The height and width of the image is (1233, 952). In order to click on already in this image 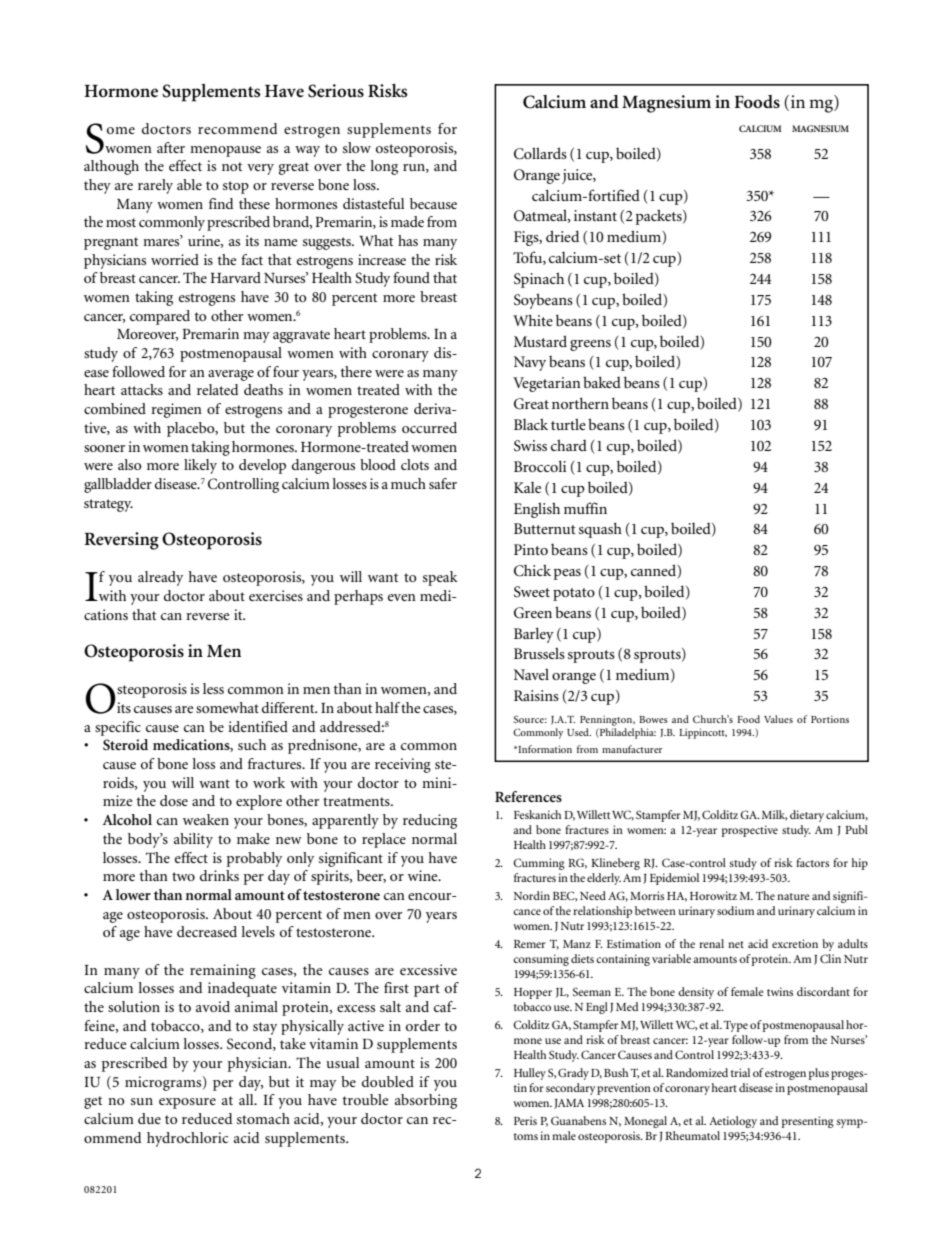, I will do `click(160, 578)`.
